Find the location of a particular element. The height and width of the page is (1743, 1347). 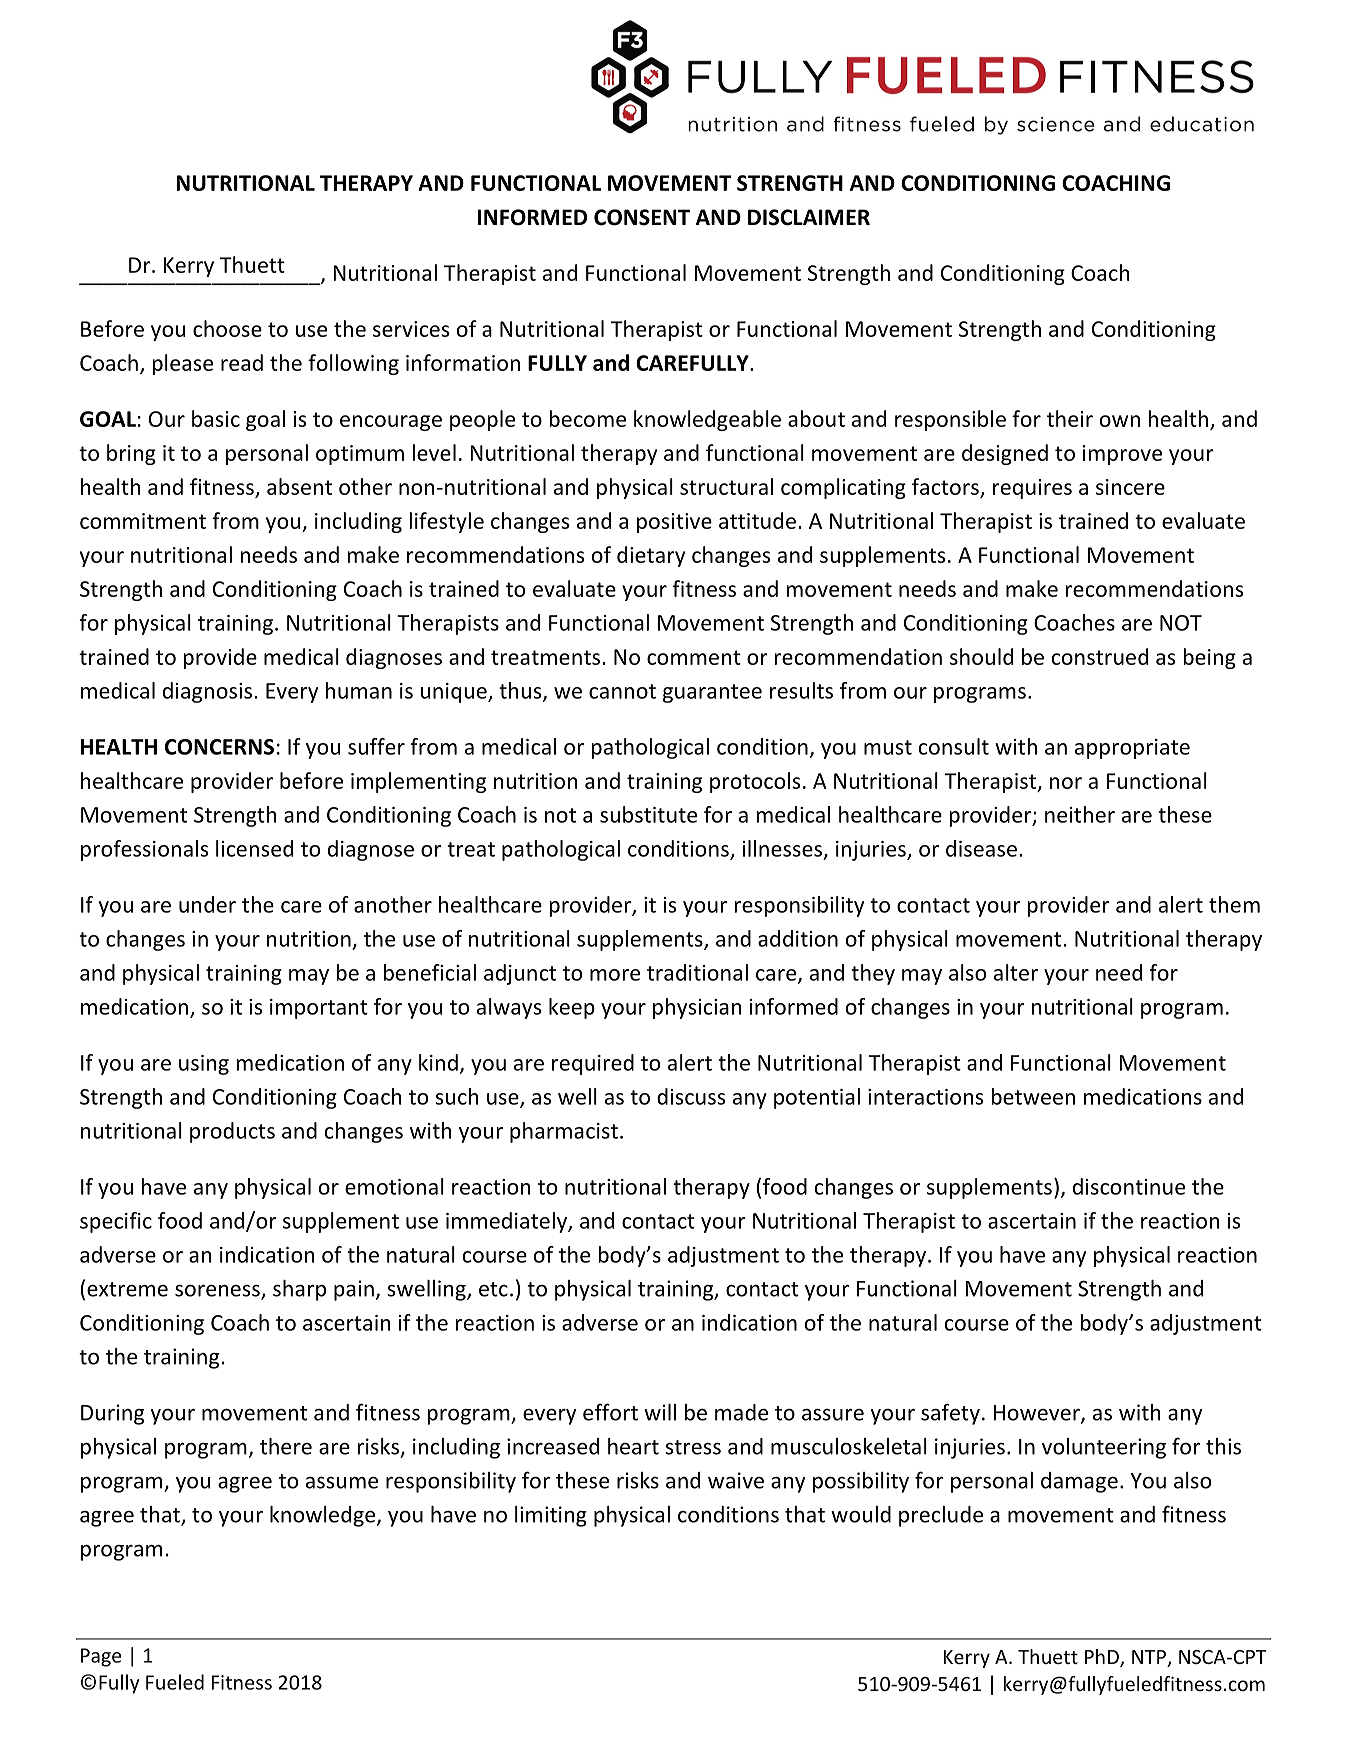

soreness is located at coordinates (218, 1292).
